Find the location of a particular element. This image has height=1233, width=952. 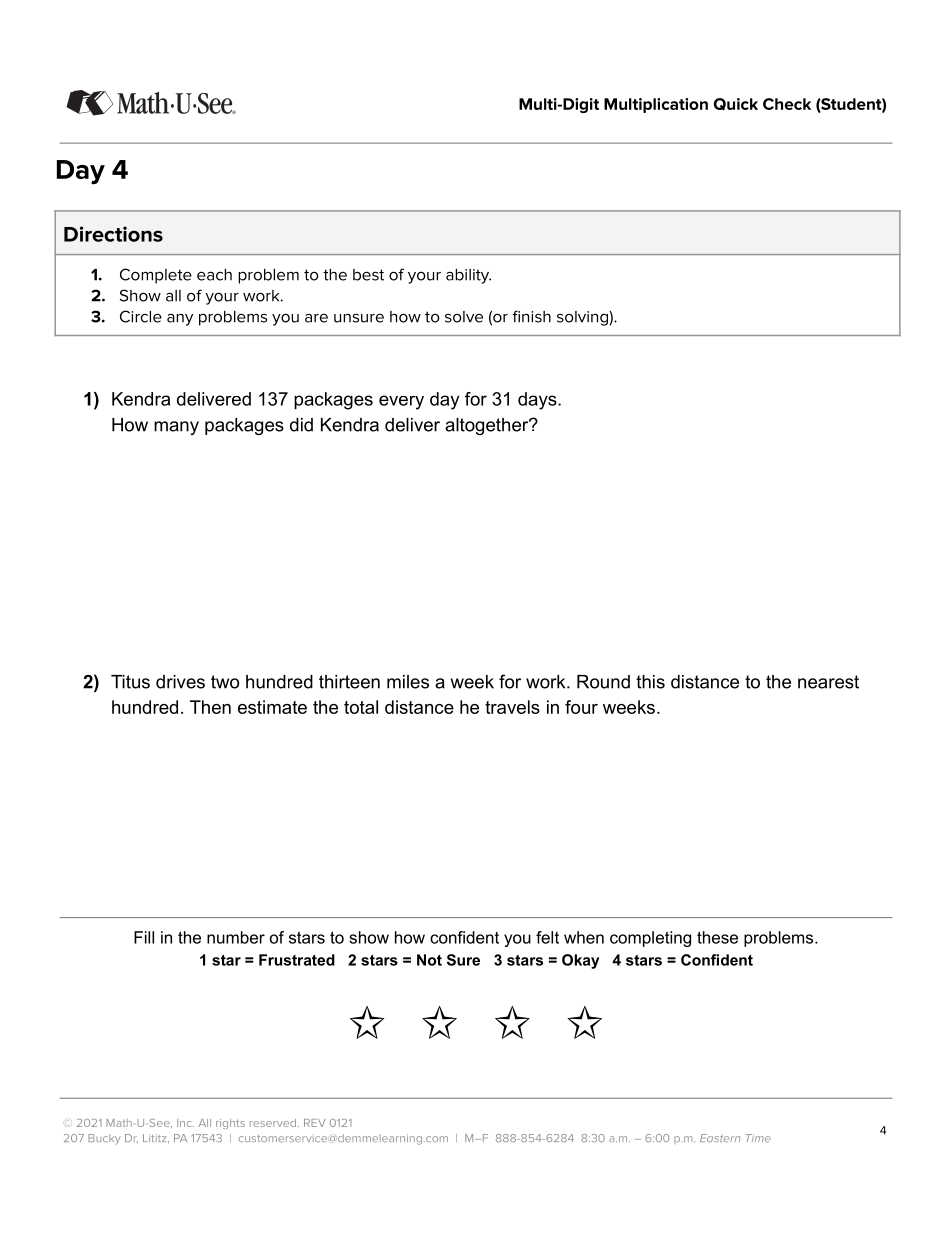

REV is located at coordinates (315, 1123).
